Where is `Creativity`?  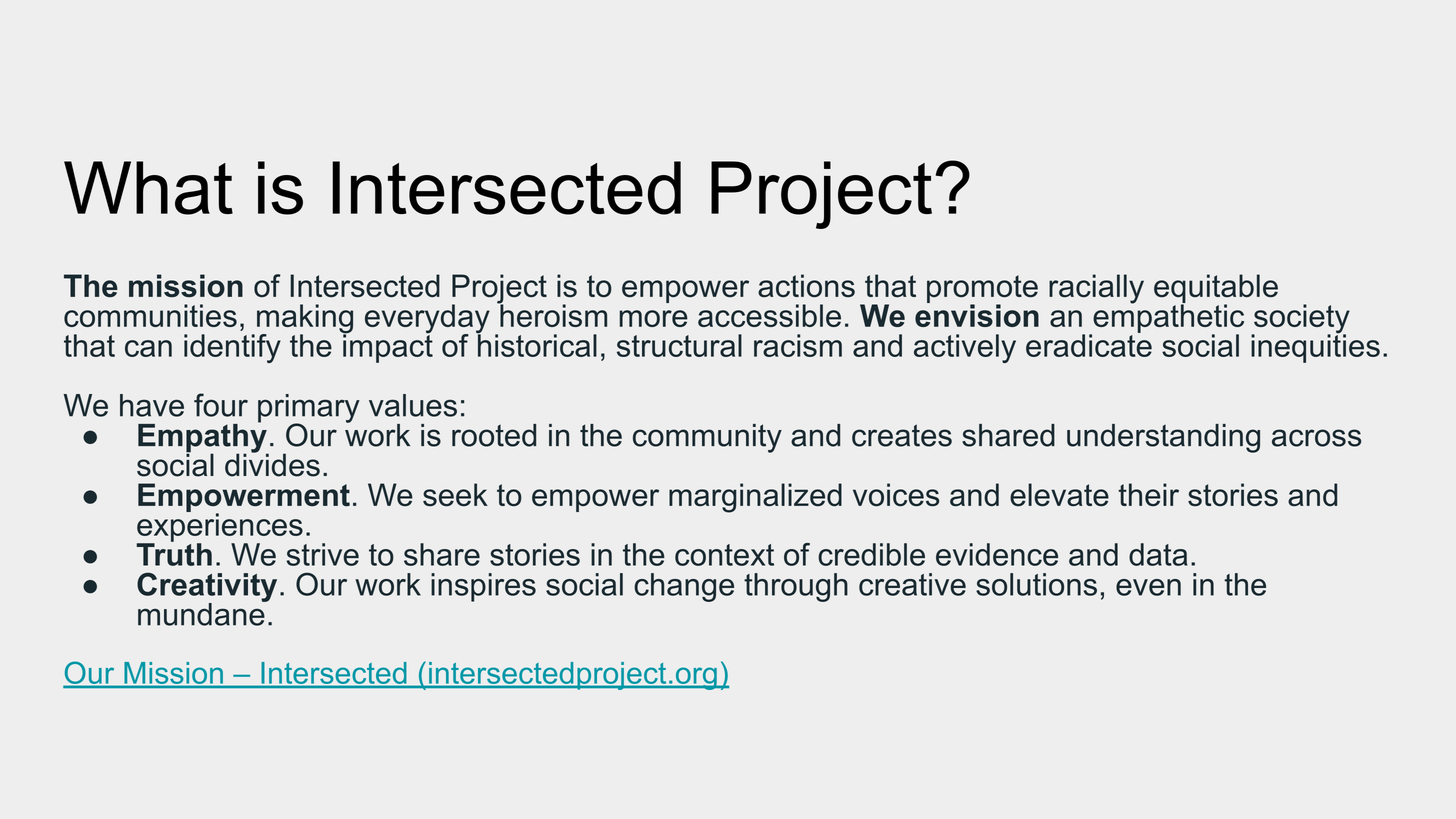 Creativity is located at coordinates (207, 588).
